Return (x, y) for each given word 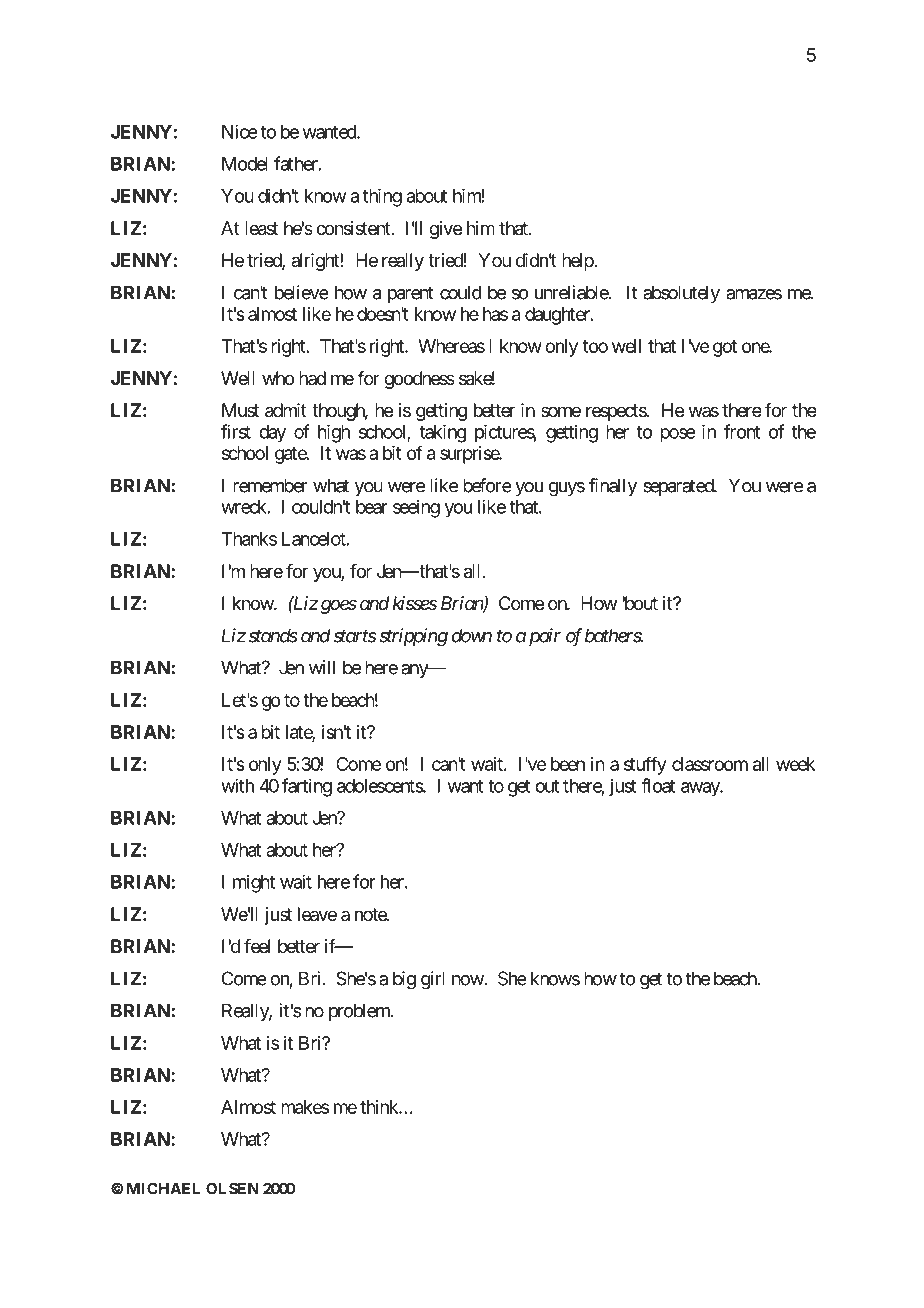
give (445, 230)
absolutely (681, 294)
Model (245, 164)
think (380, 1107)
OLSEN (232, 1188)
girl (433, 980)
